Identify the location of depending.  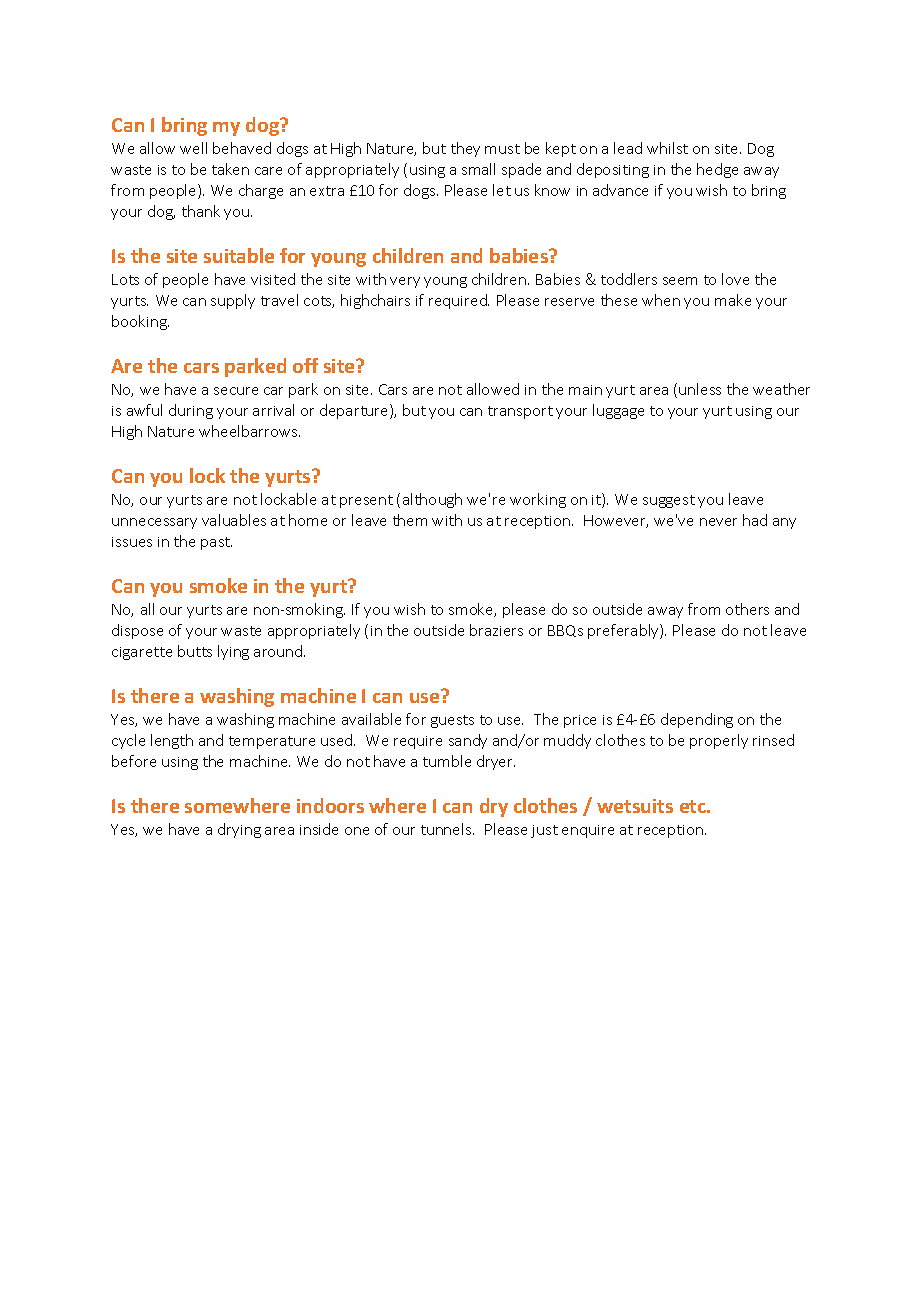
(697, 720).
